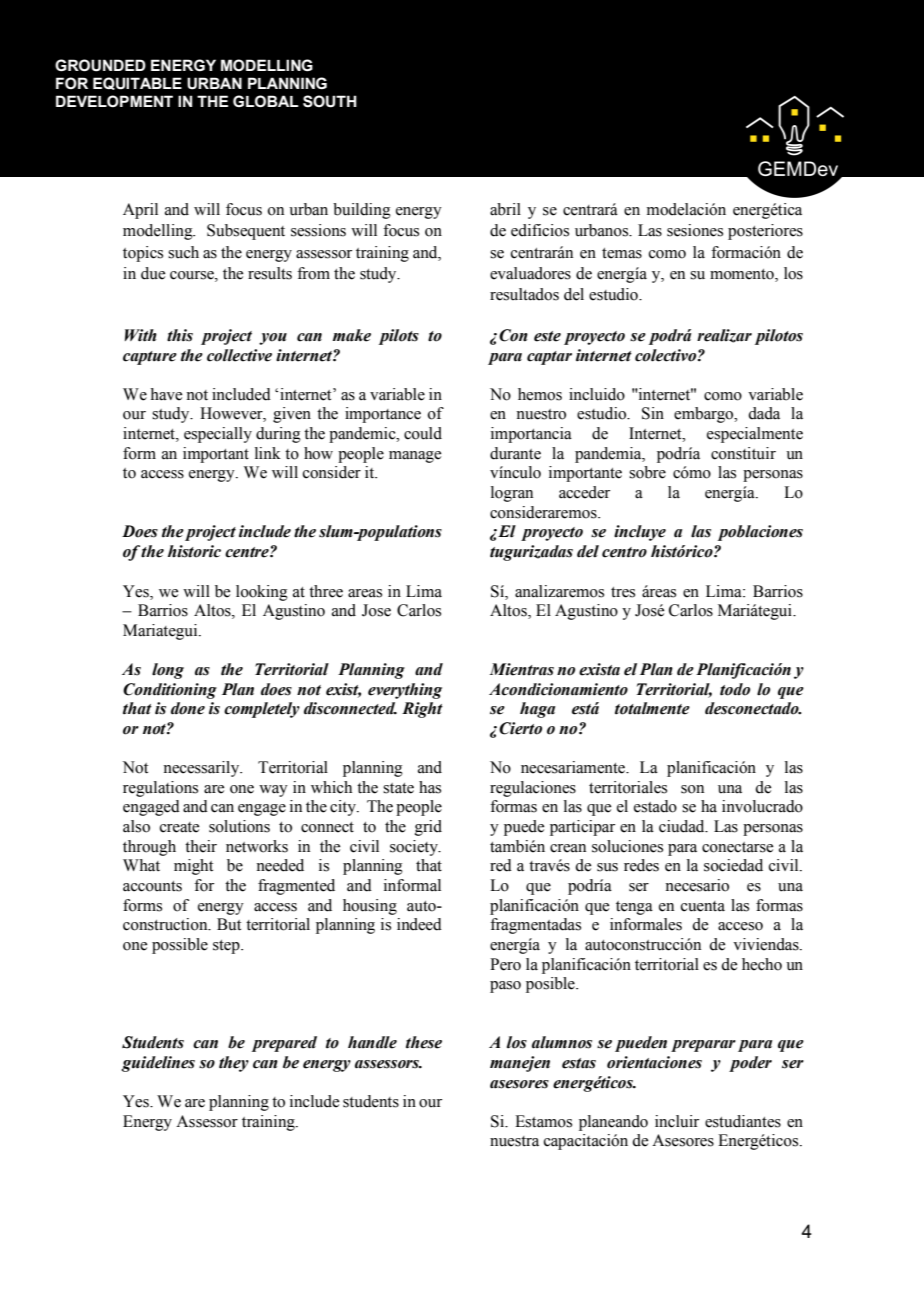 This screenshot has height=1308, width=924. What do you see at coordinates (376, 610) in the screenshot?
I see `Jose` at bounding box center [376, 610].
